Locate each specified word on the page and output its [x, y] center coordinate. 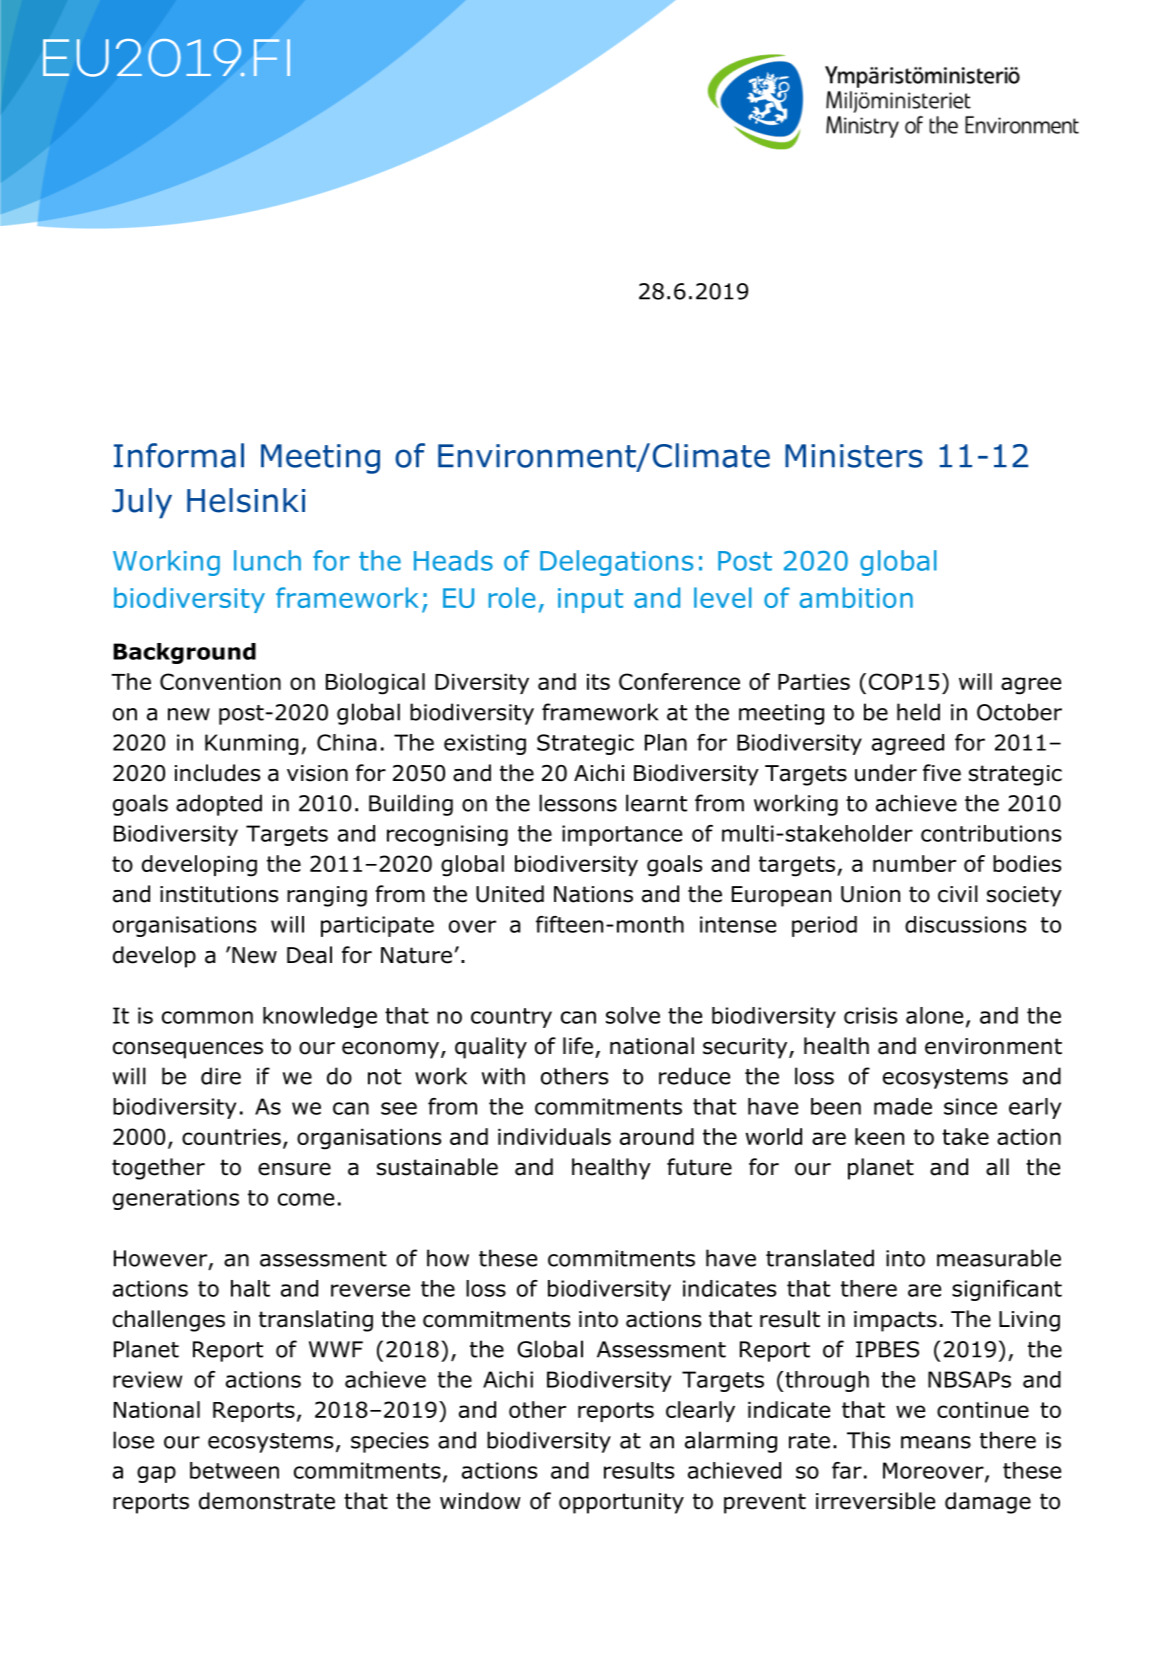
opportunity [621, 1503]
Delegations [616, 563]
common [207, 1017]
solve [633, 1015]
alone [934, 1015]
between [234, 1470]
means [936, 1442]
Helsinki [246, 500]
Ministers [854, 456]
